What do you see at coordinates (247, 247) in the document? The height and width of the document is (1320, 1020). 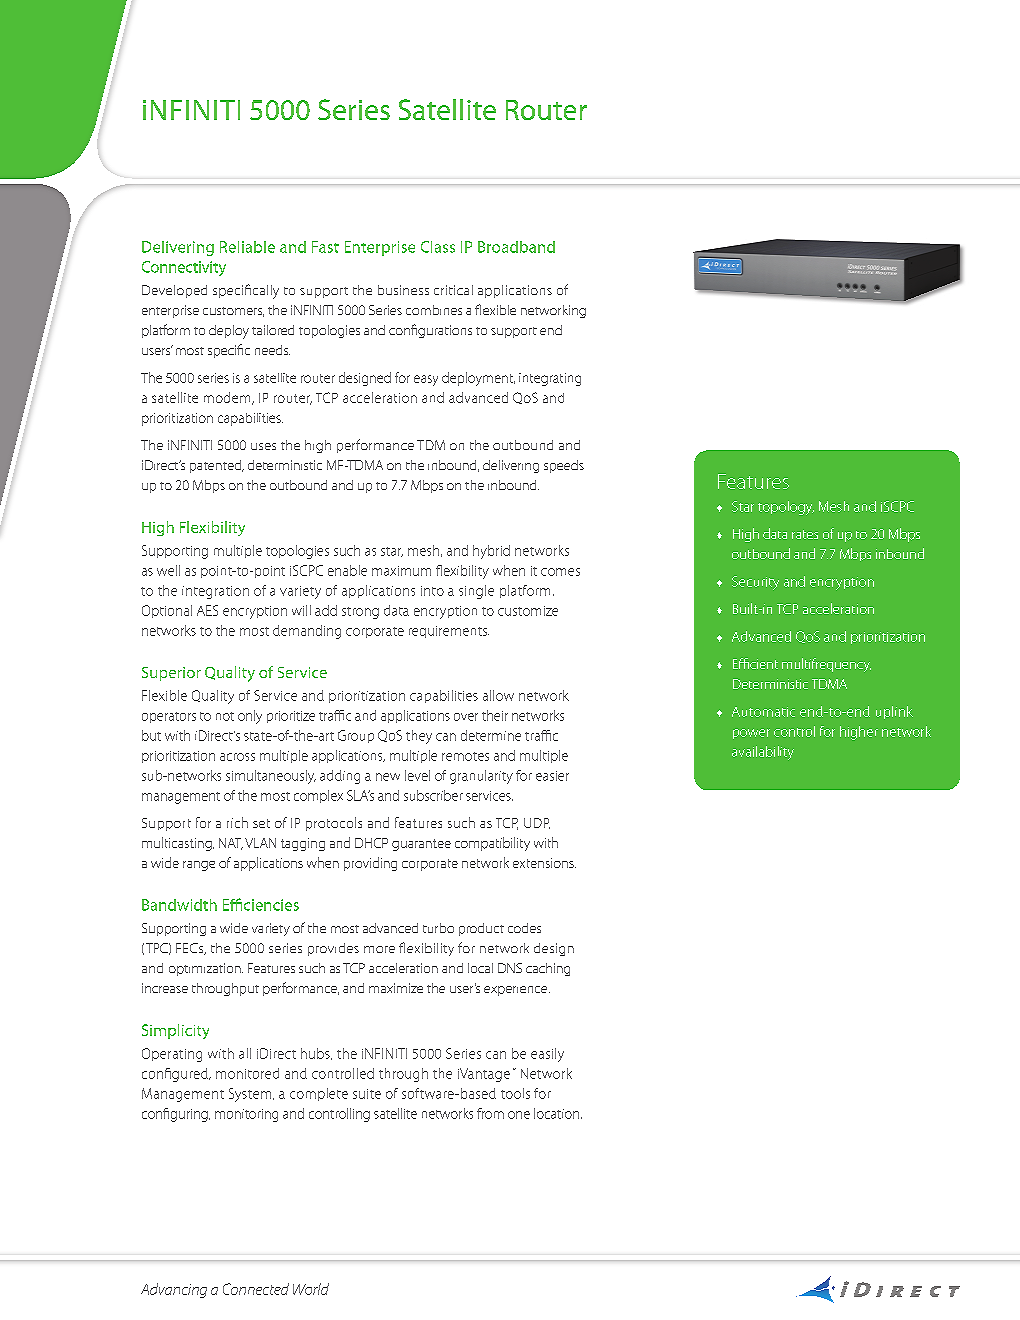 I see `Reliable` at bounding box center [247, 247].
